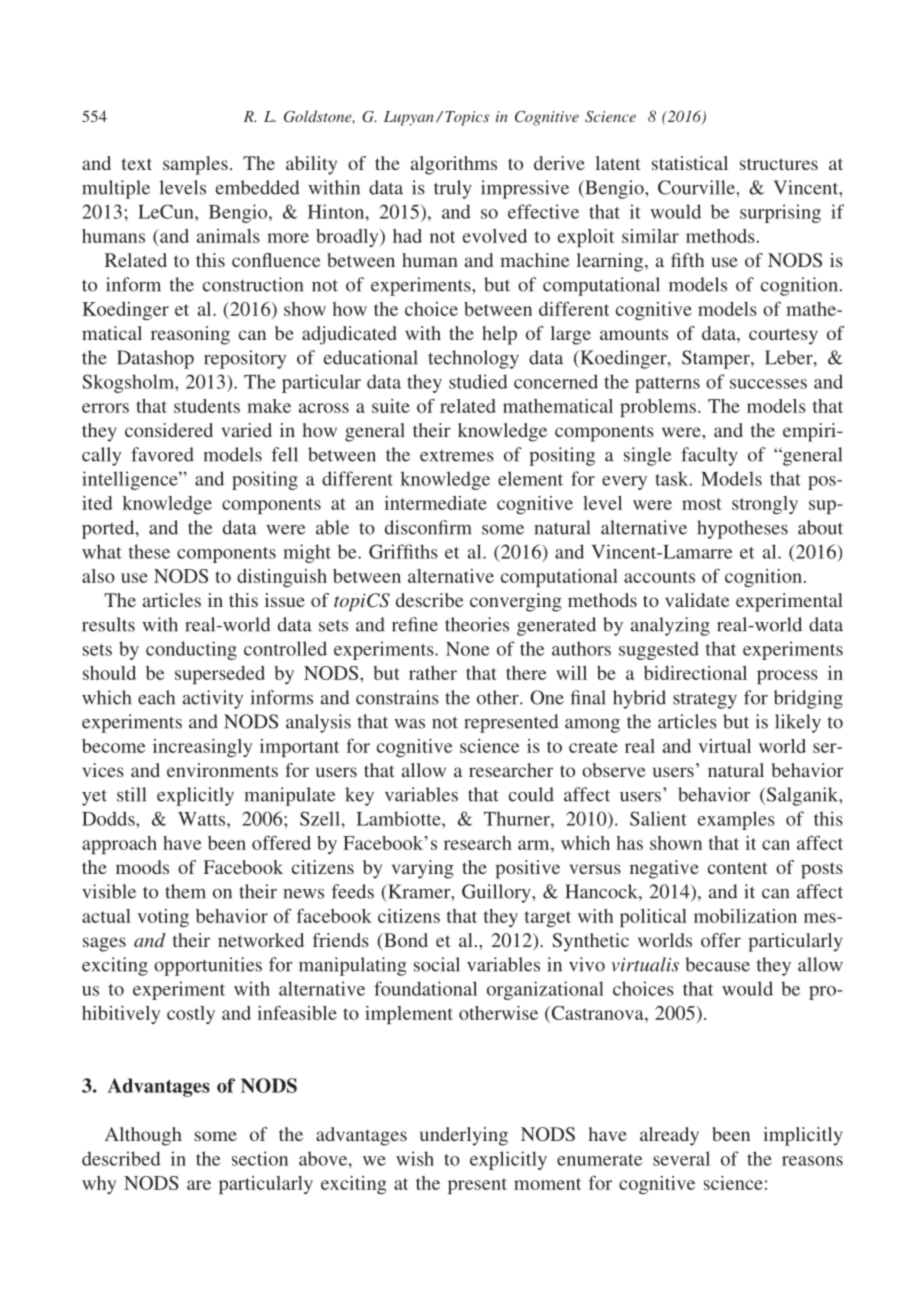 Image resolution: width=911 pixels, height=1316 pixels. Describe the element at coordinates (195, 165) in the screenshot. I see `samples` at that location.
